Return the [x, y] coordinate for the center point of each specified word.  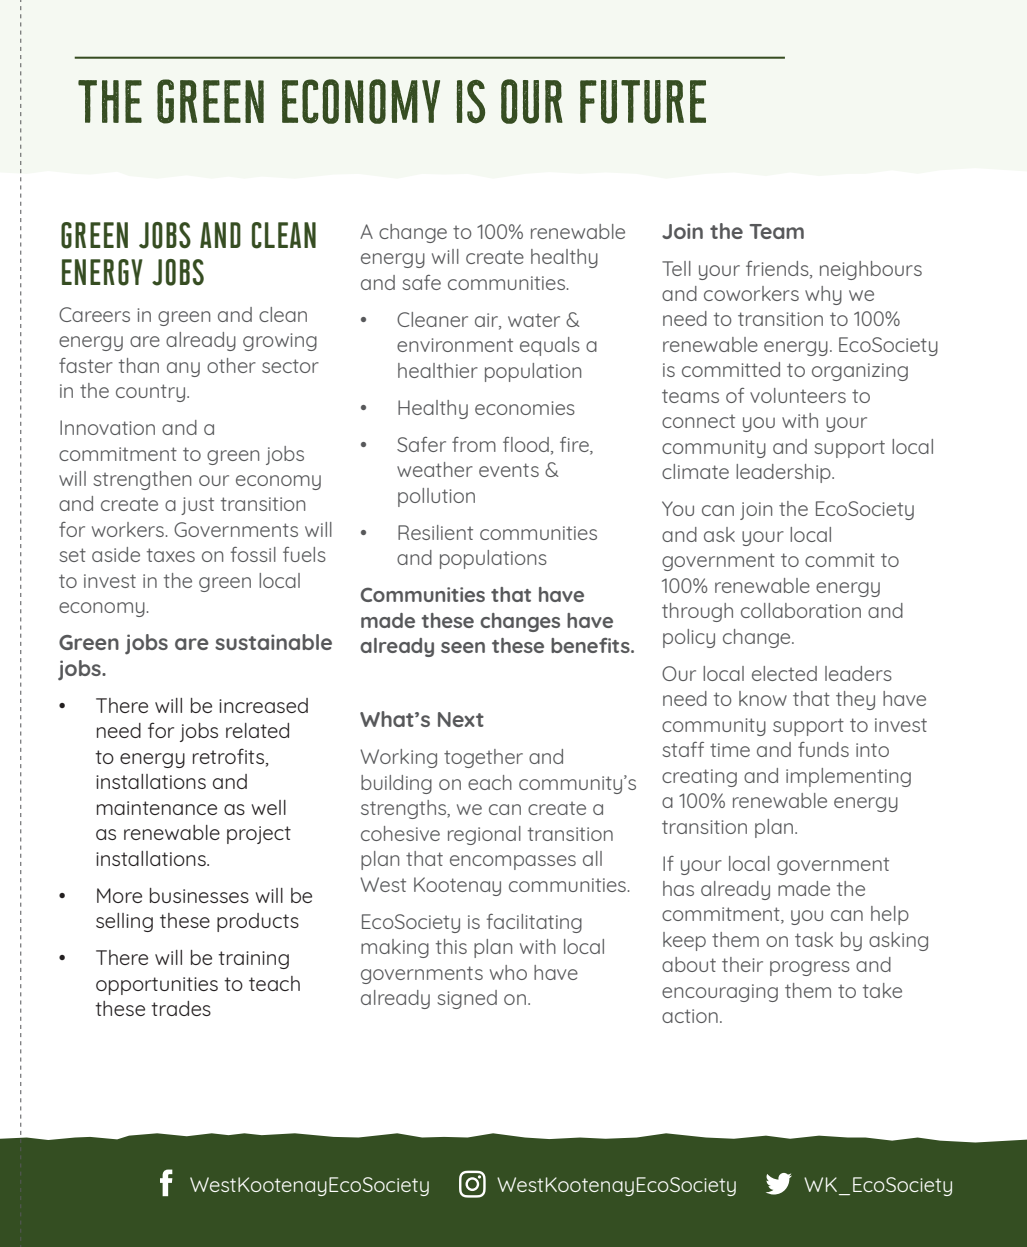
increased [263, 705]
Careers [94, 314]
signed [467, 999]
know [763, 698]
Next [461, 719]
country [152, 393]
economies [525, 408]
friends [778, 269]
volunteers [798, 395]
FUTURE [643, 102]
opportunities [157, 986]
